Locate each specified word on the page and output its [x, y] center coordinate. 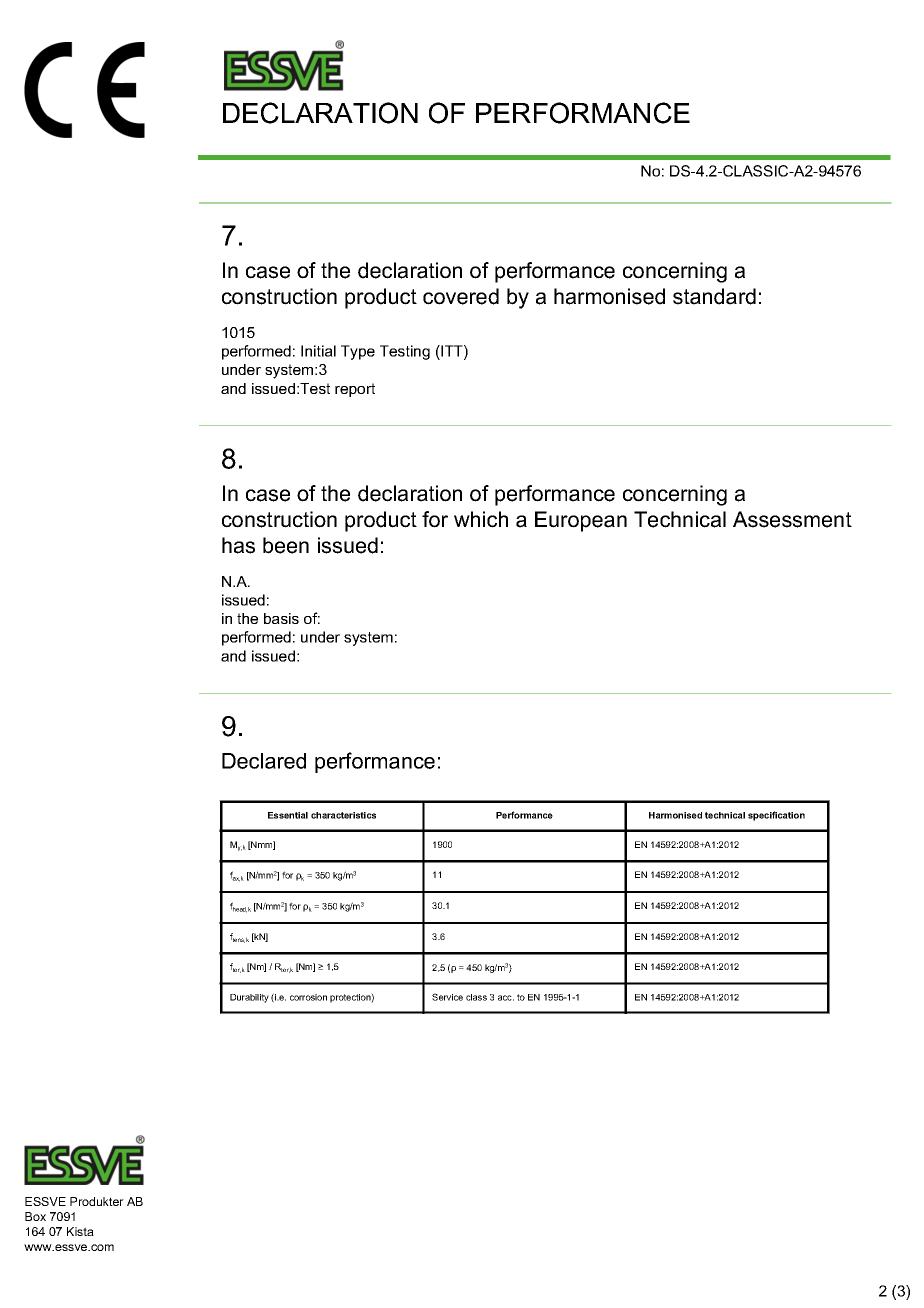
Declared [264, 761]
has [238, 545]
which [481, 519]
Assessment [792, 519]
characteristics [343, 815]
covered [461, 296]
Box [35, 1216]
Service [447, 997]
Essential [288, 815]
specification [776, 816]
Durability [249, 998]
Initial [318, 351]
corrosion [308, 997]
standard [714, 296]
